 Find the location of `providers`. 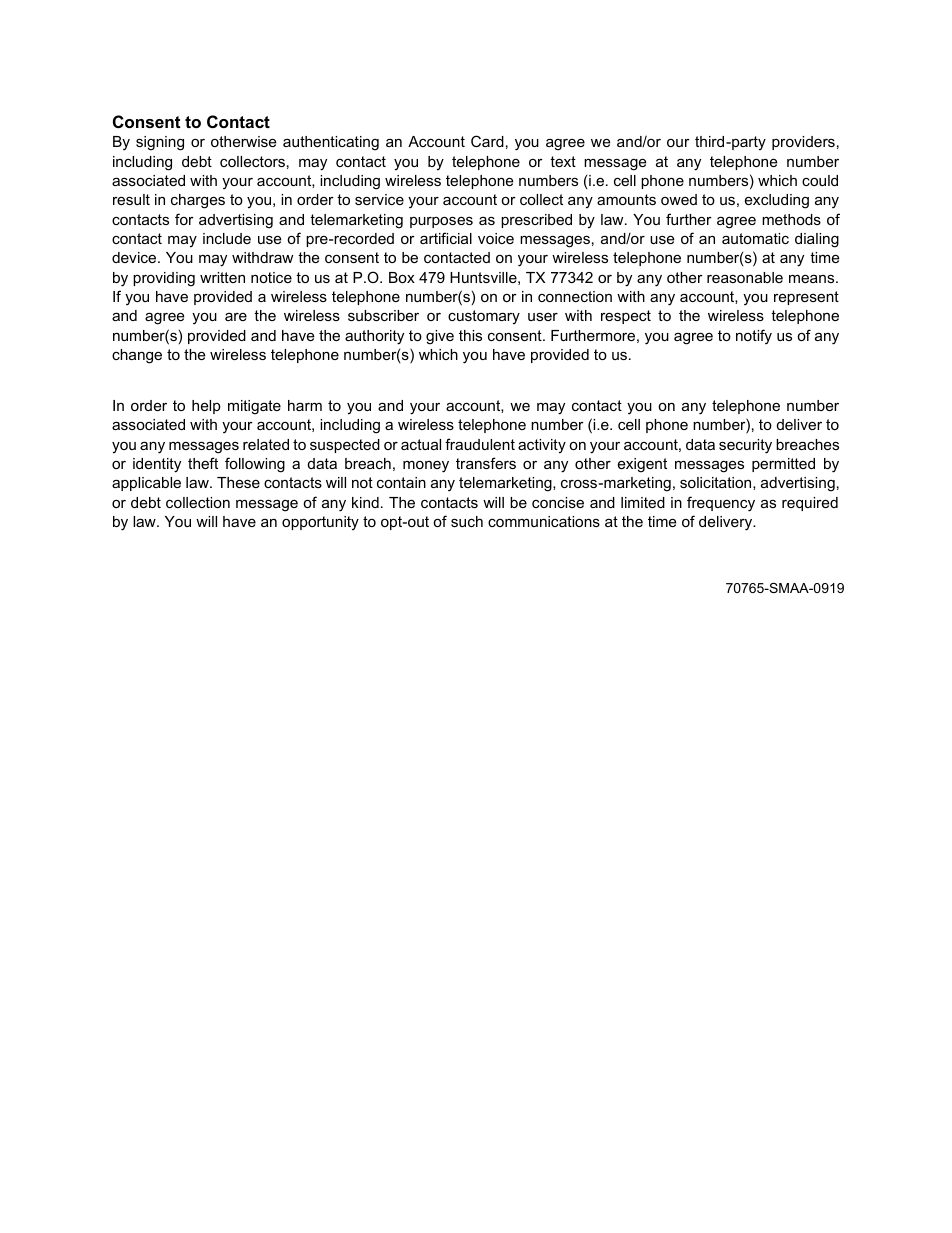

providers is located at coordinates (803, 143).
